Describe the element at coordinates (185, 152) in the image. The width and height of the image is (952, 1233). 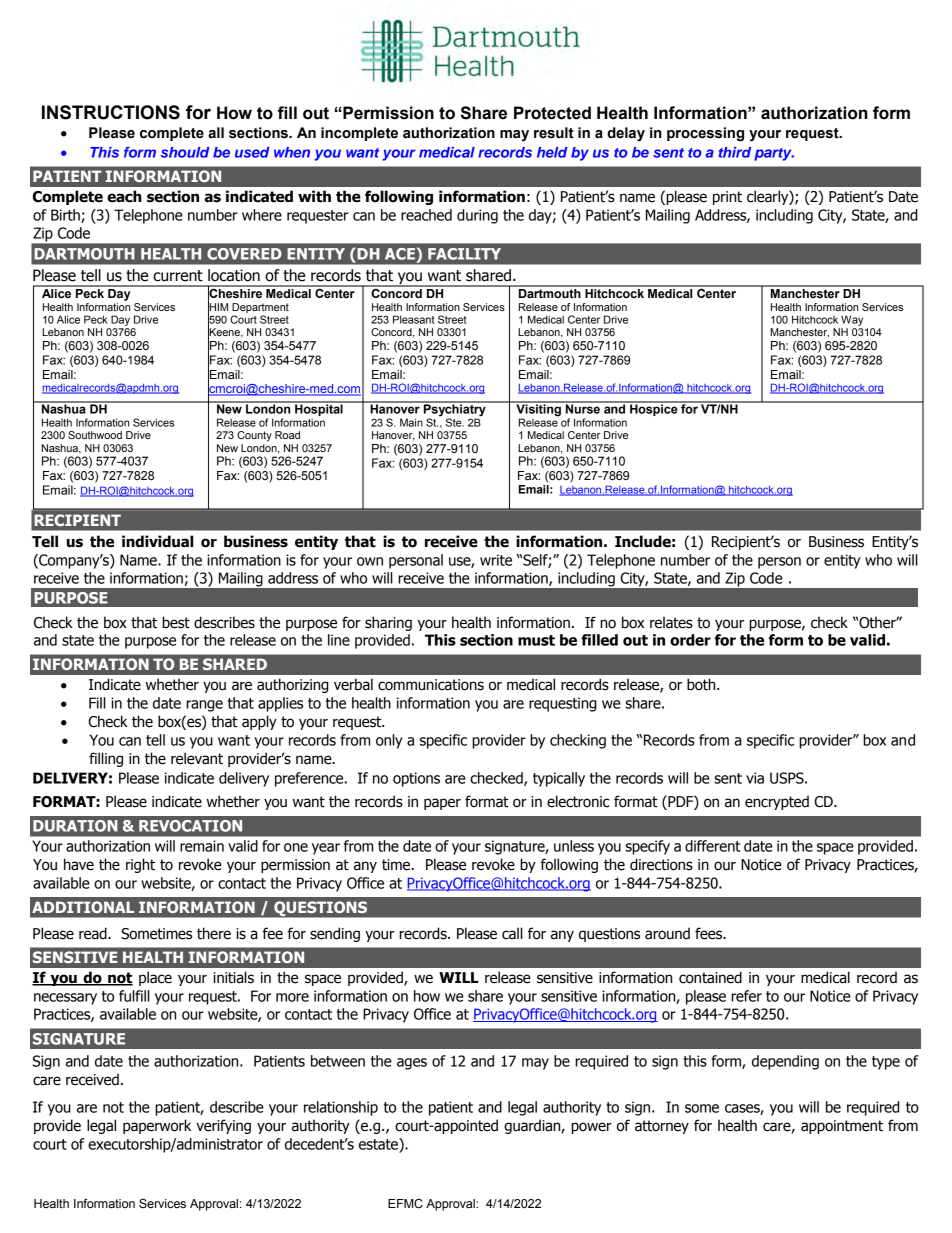
I see `should` at that location.
